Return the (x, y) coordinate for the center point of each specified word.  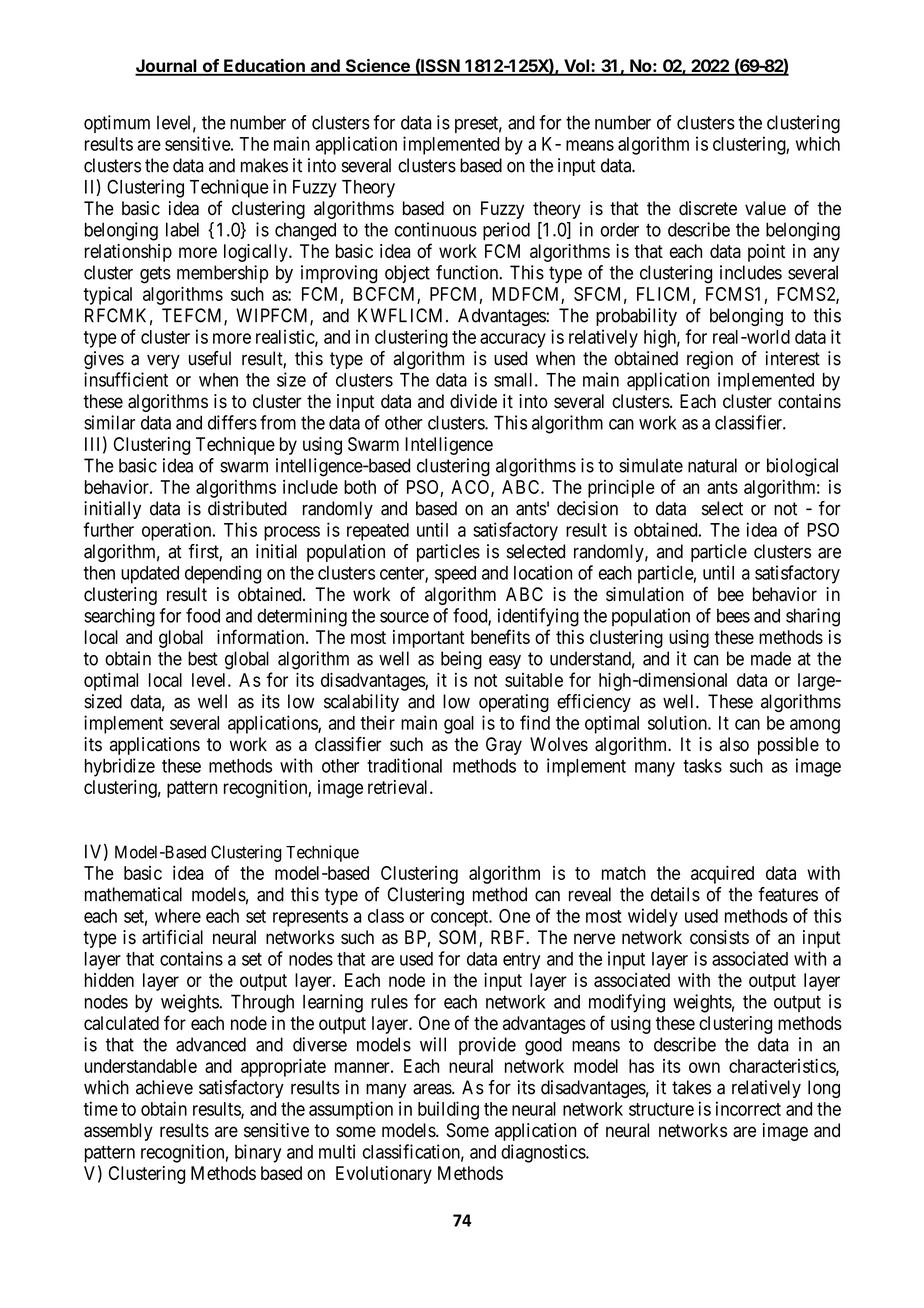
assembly (118, 1132)
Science (377, 67)
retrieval (399, 787)
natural (712, 465)
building (448, 1110)
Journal (167, 67)
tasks (702, 766)
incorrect (748, 1108)
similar (109, 422)
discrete (708, 208)
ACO (471, 488)
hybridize (120, 767)
